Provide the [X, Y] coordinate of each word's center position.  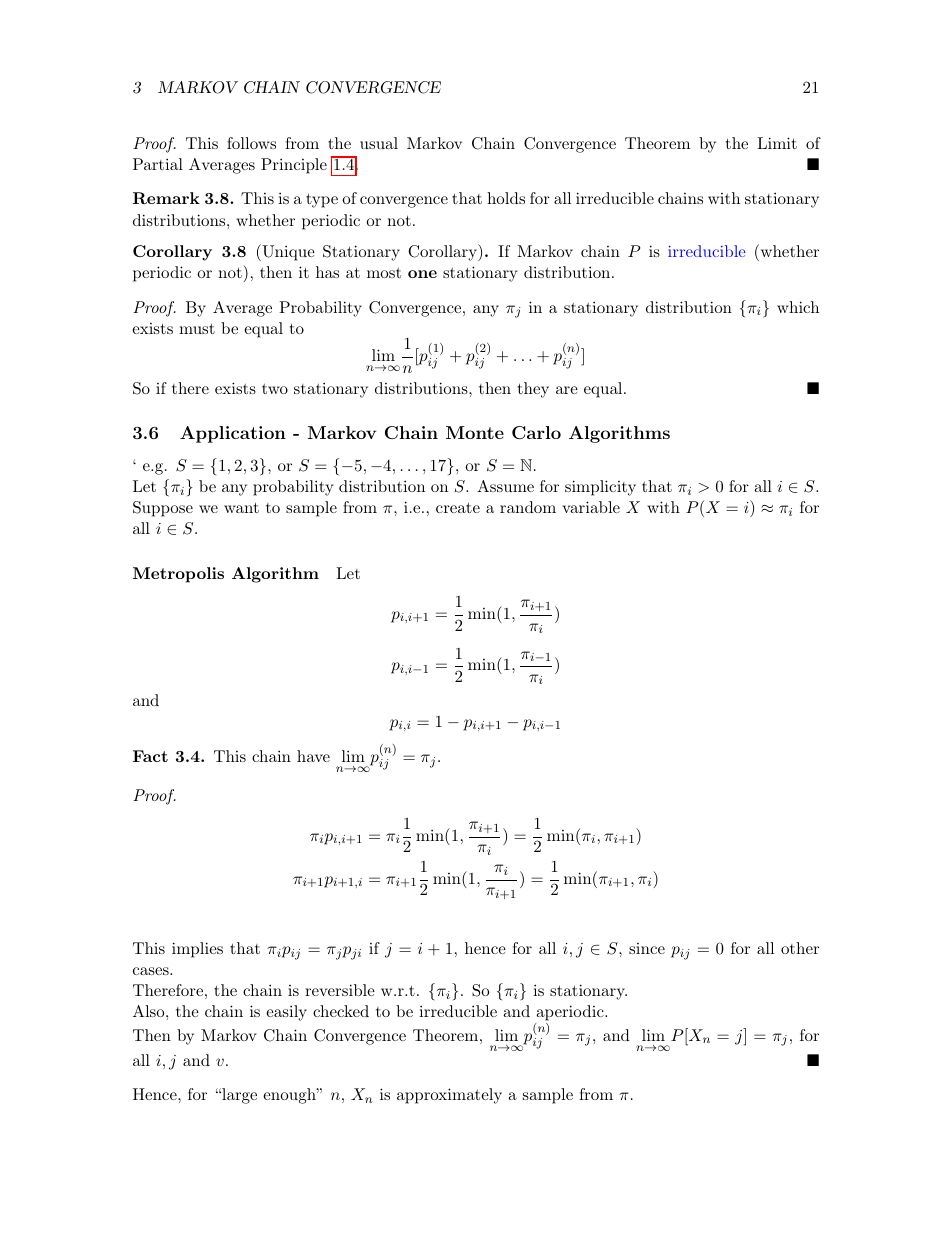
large [238, 1096]
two [275, 389]
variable [591, 507]
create [458, 507]
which [798, 307]
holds [506, 198]
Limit [777, 143]
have [313, 756]
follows [251, 143]
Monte [475, 432]
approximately [449, 1096]
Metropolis [178, 575]
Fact [150, 756]
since [647, 948]
